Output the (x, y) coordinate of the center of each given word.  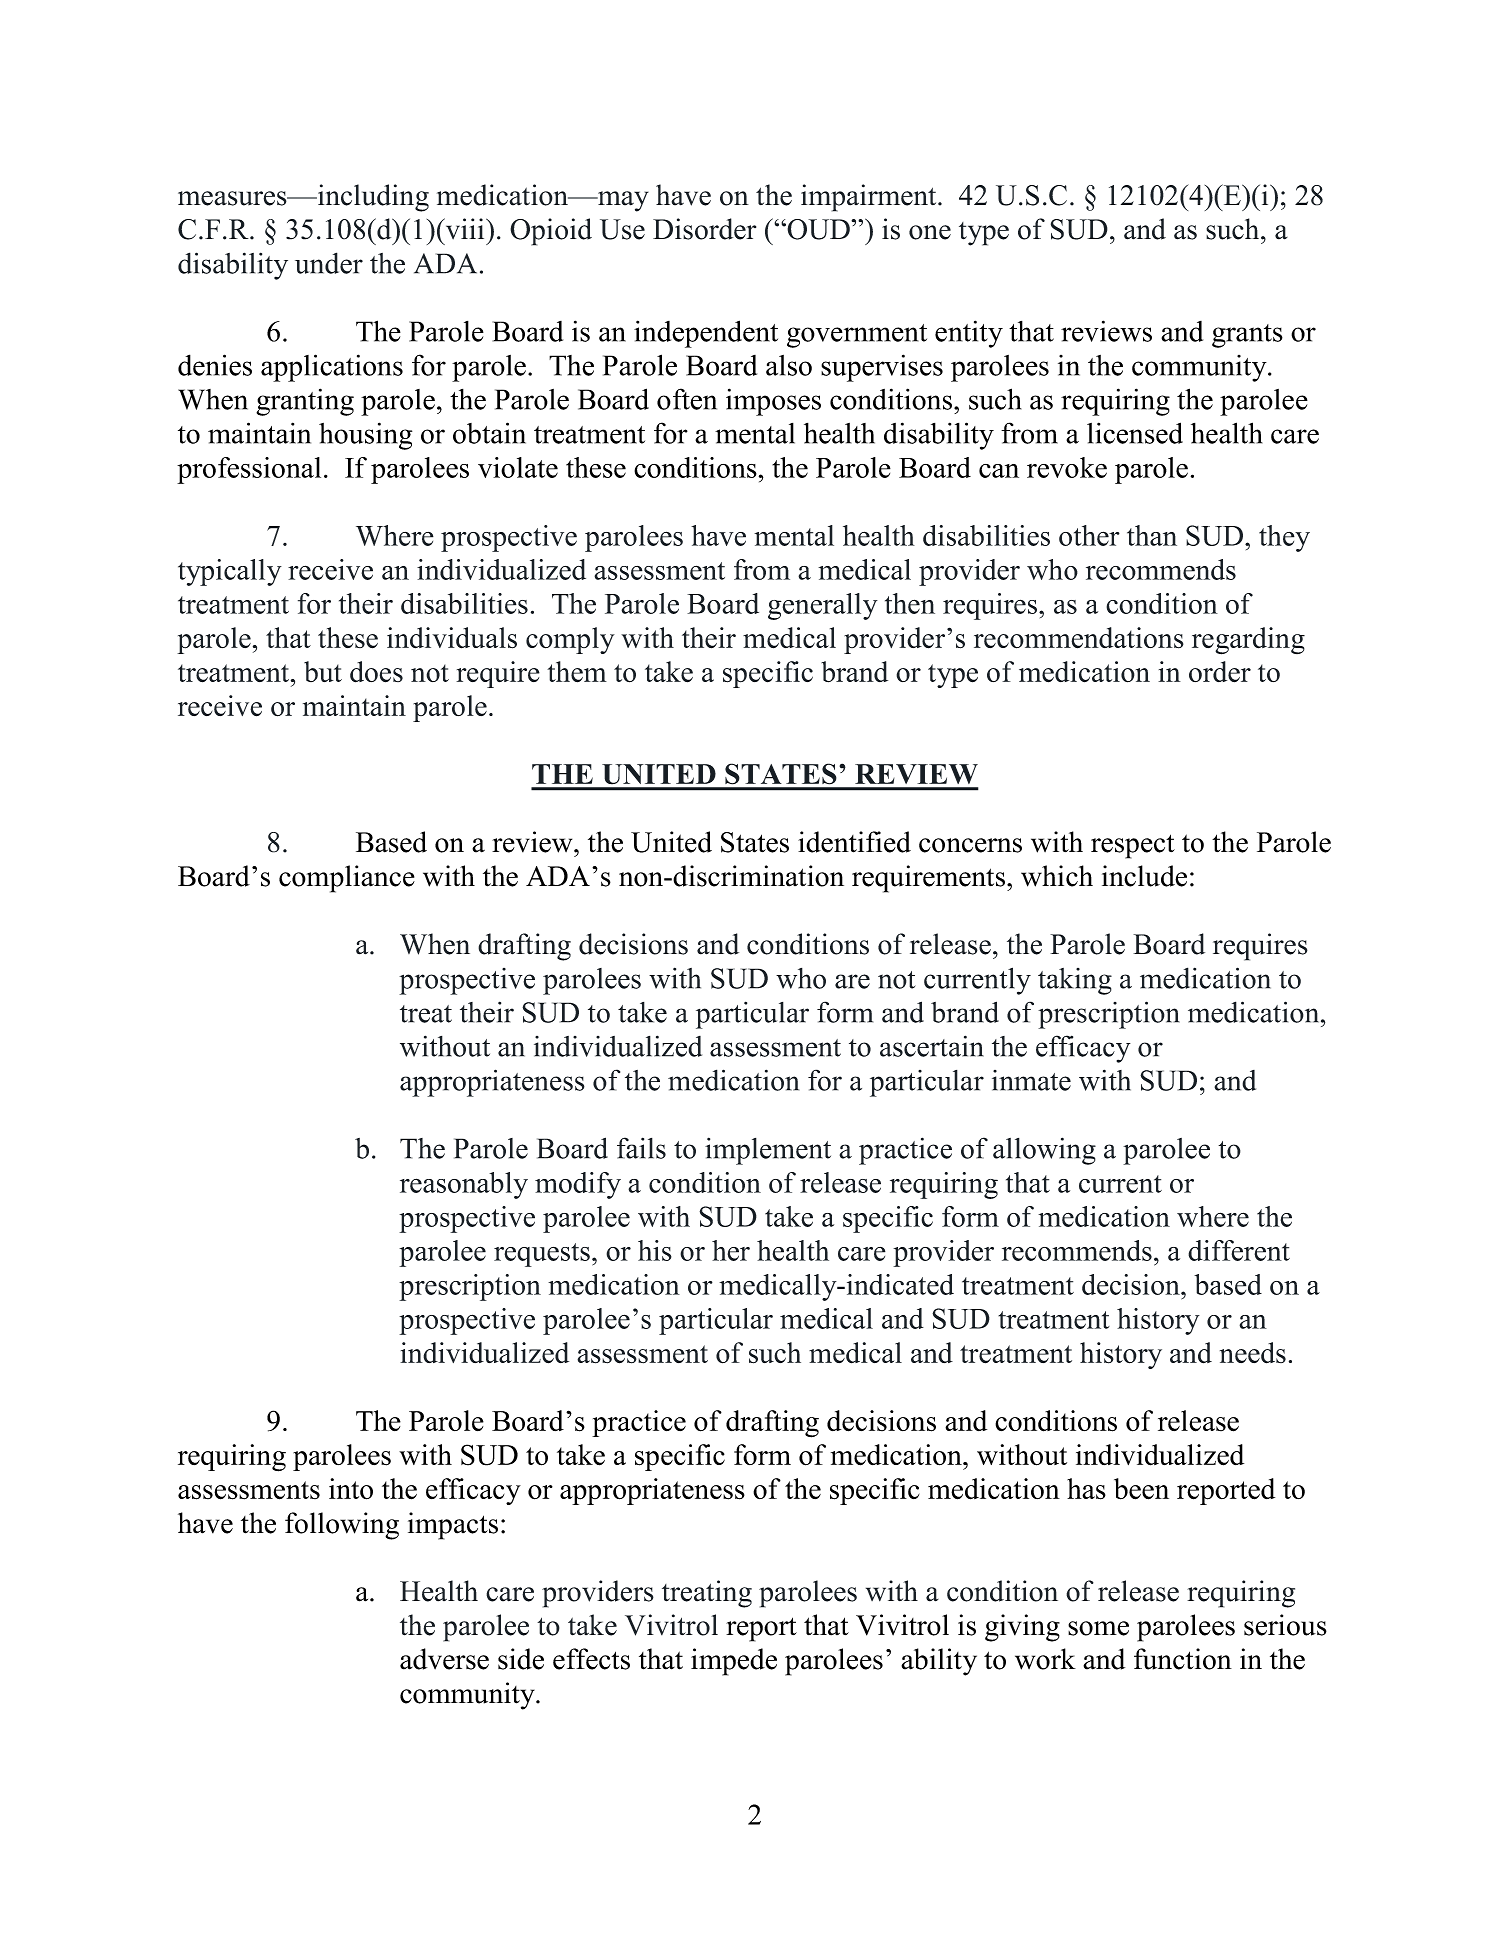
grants (1247, 336)
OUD (819, 229)
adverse (444, 1659)
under (329, 263)
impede (734, 1662)
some (1098, 1628)
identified (854, 842)
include (1144, 876)
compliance (347, 879)
